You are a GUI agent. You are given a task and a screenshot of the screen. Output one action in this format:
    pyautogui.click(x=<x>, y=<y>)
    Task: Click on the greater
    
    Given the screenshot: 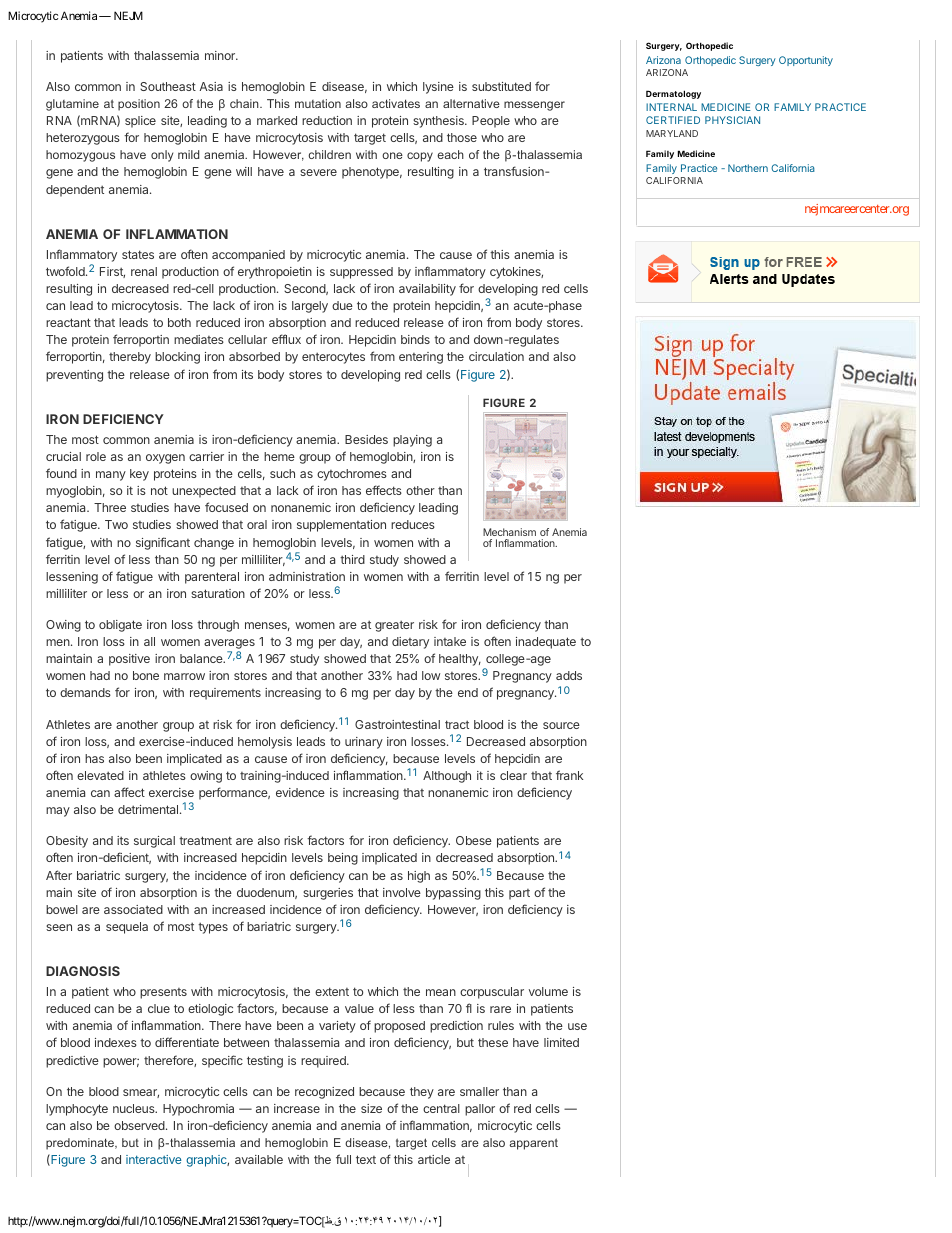 What is the action you would take?
    pyautogui.click(x=394, y=626)
